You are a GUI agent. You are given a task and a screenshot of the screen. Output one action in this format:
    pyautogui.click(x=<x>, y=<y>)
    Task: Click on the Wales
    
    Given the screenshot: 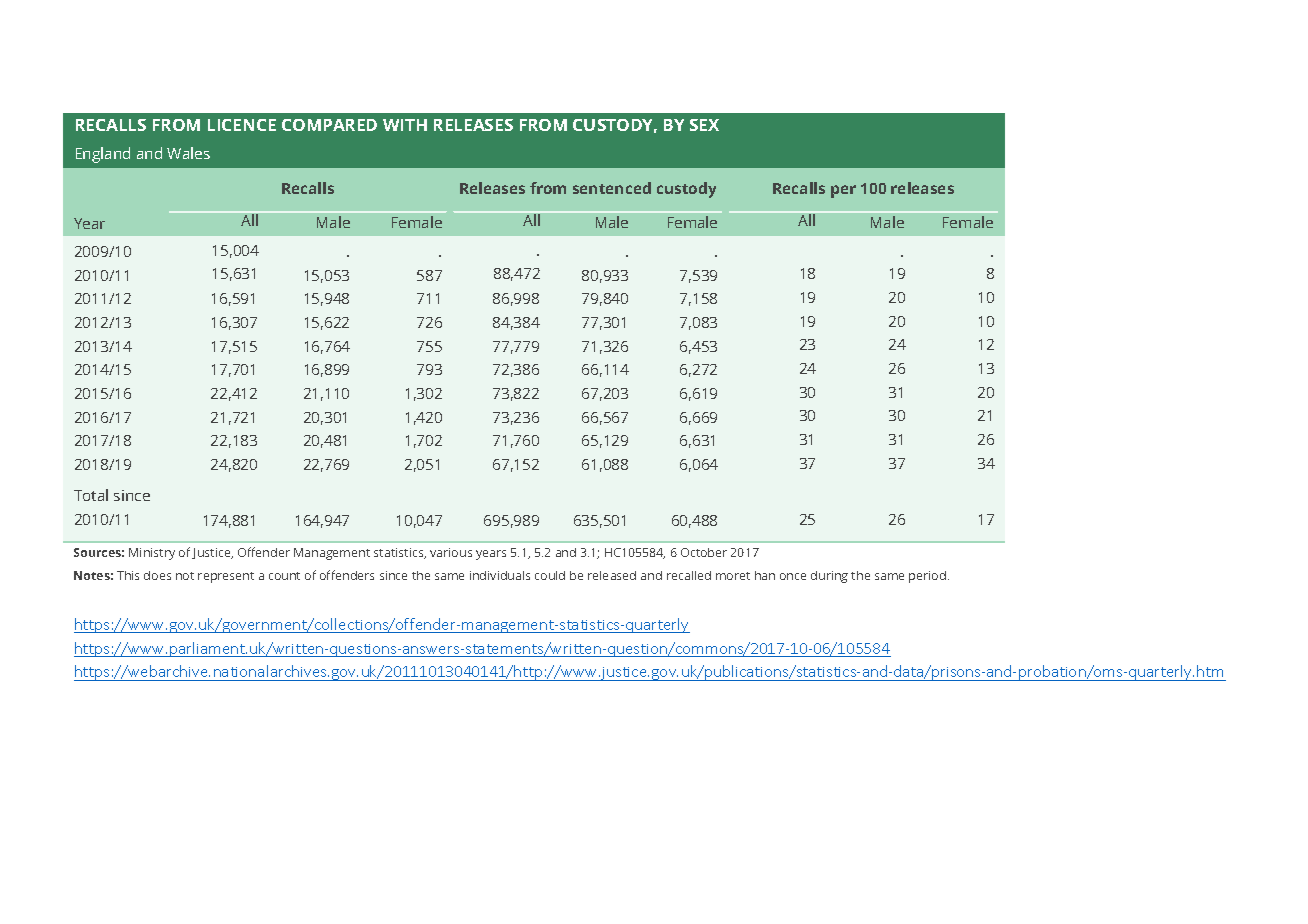 What is the action you would take?
    pyautogui.click(x=188, y=153)
